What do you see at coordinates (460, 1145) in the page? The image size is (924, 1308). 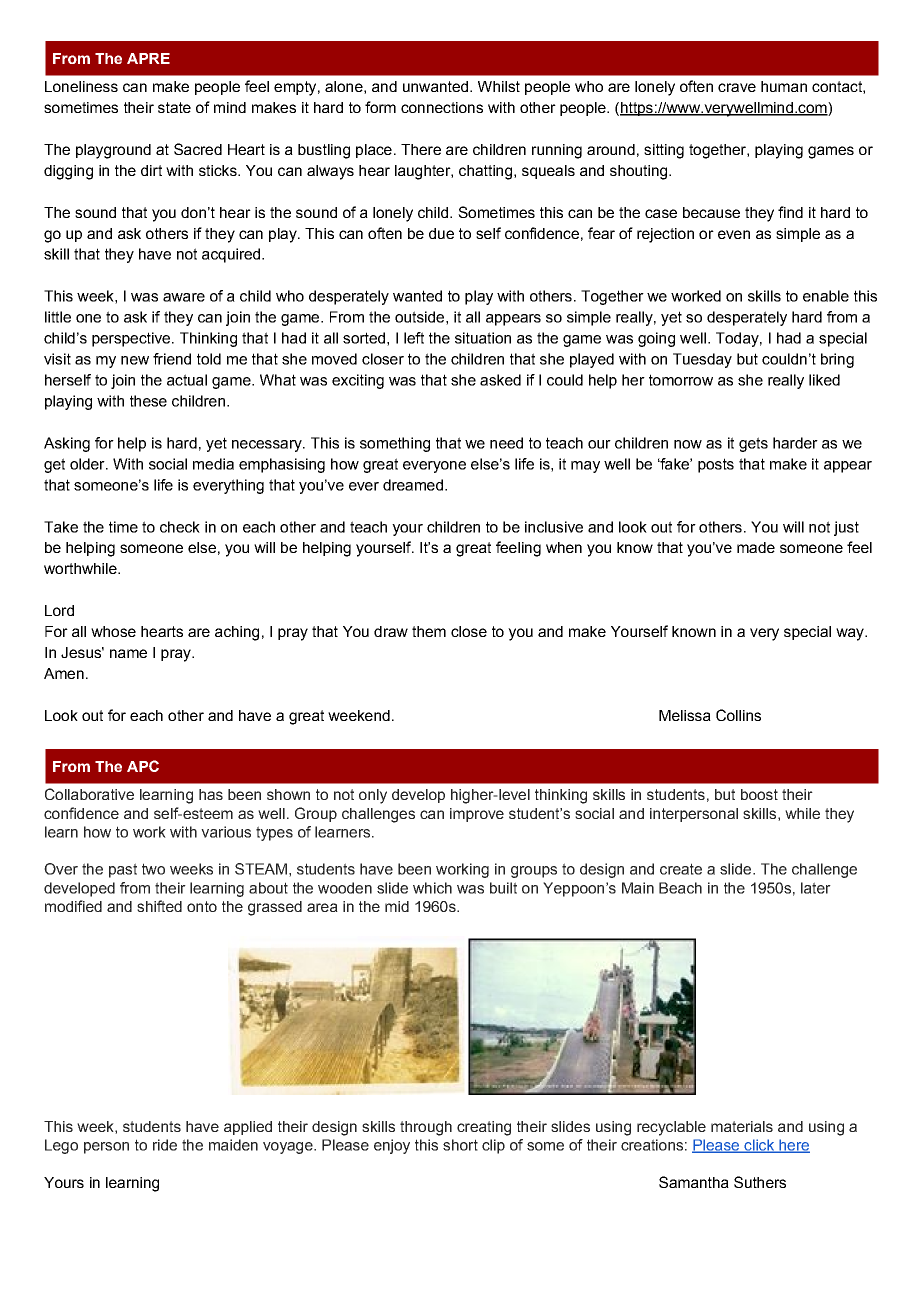 I see `short` at bounding box center [460, 1145].
